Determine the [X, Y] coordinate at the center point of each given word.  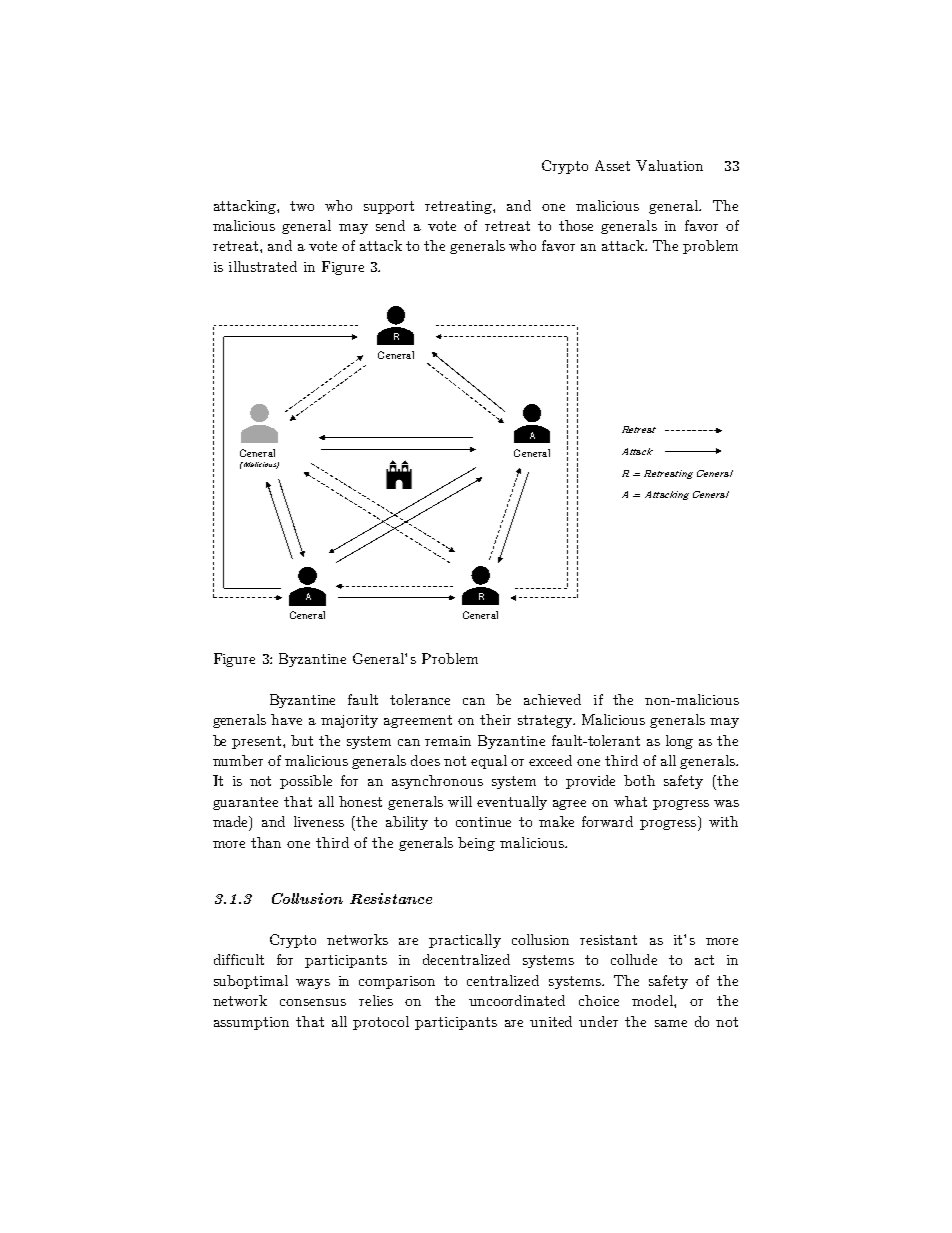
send [390, 225]
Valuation [669, 165]
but [302, 740]
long [679, 742]
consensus [313, 1002]
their [495, 719]
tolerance [420, 699]
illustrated [263, 266]
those [576, 225]
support [389, 207]
